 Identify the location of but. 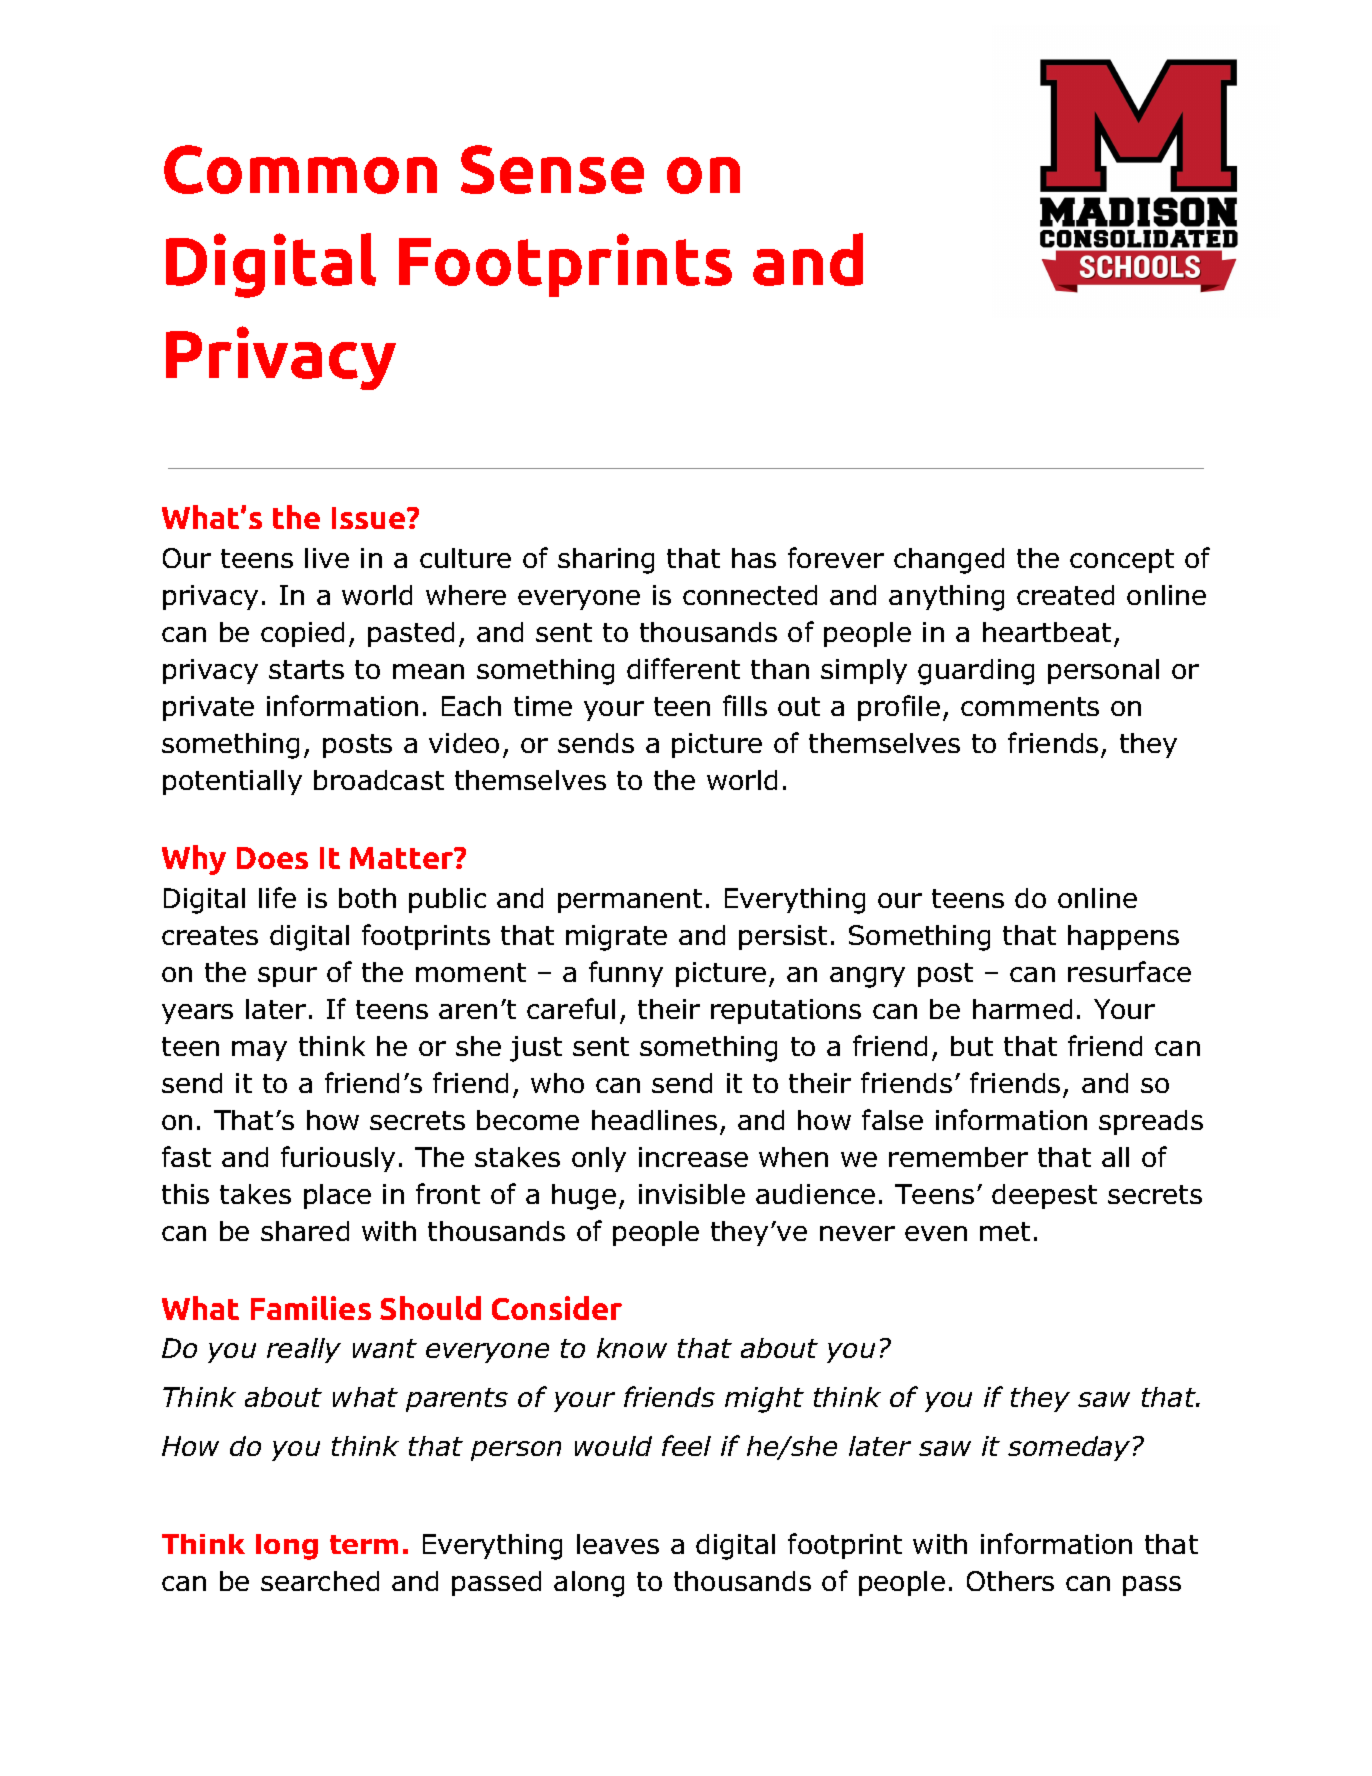
(972, 1046).
